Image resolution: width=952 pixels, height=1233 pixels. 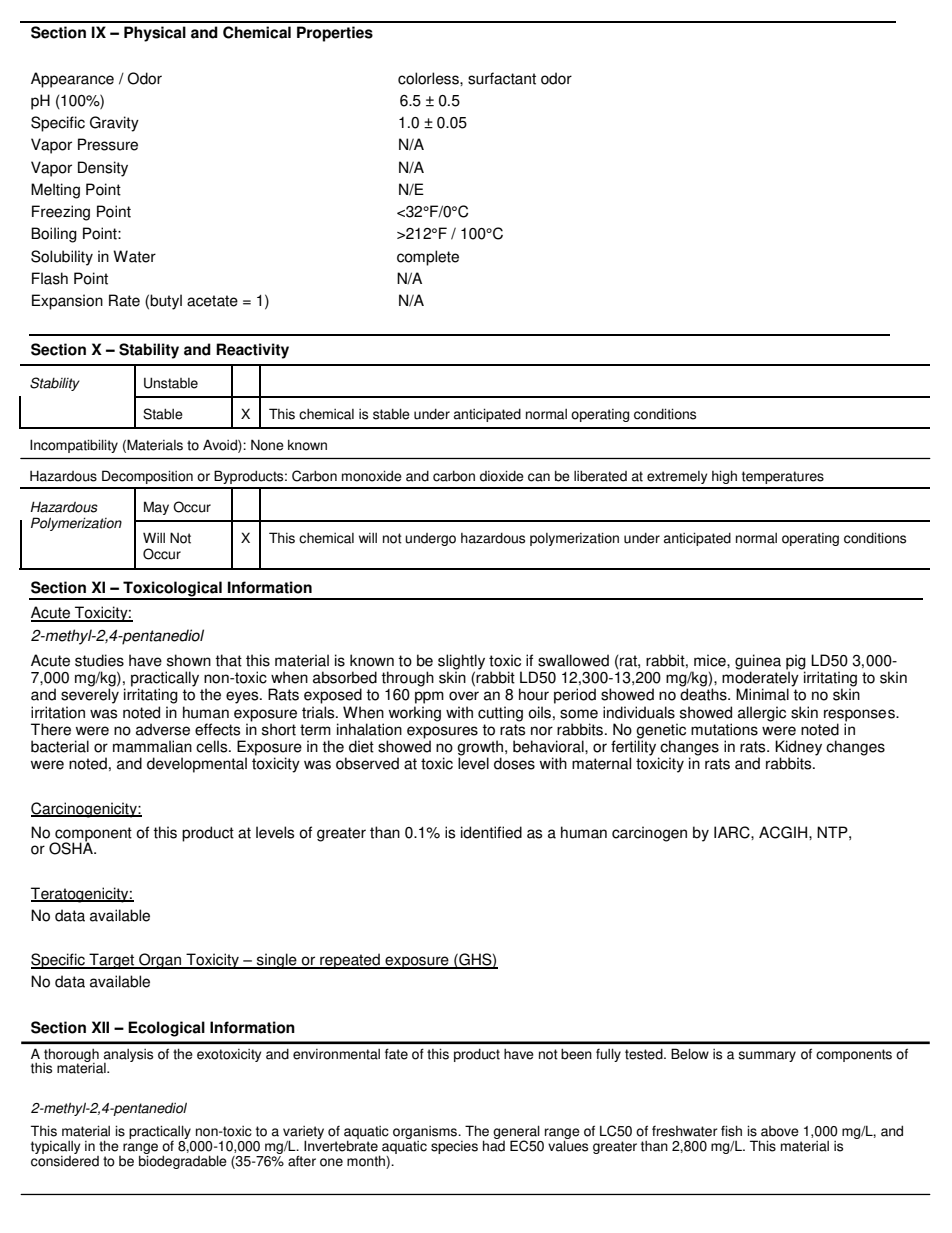 I want to click on Physical, so click(x=155, y=34).
